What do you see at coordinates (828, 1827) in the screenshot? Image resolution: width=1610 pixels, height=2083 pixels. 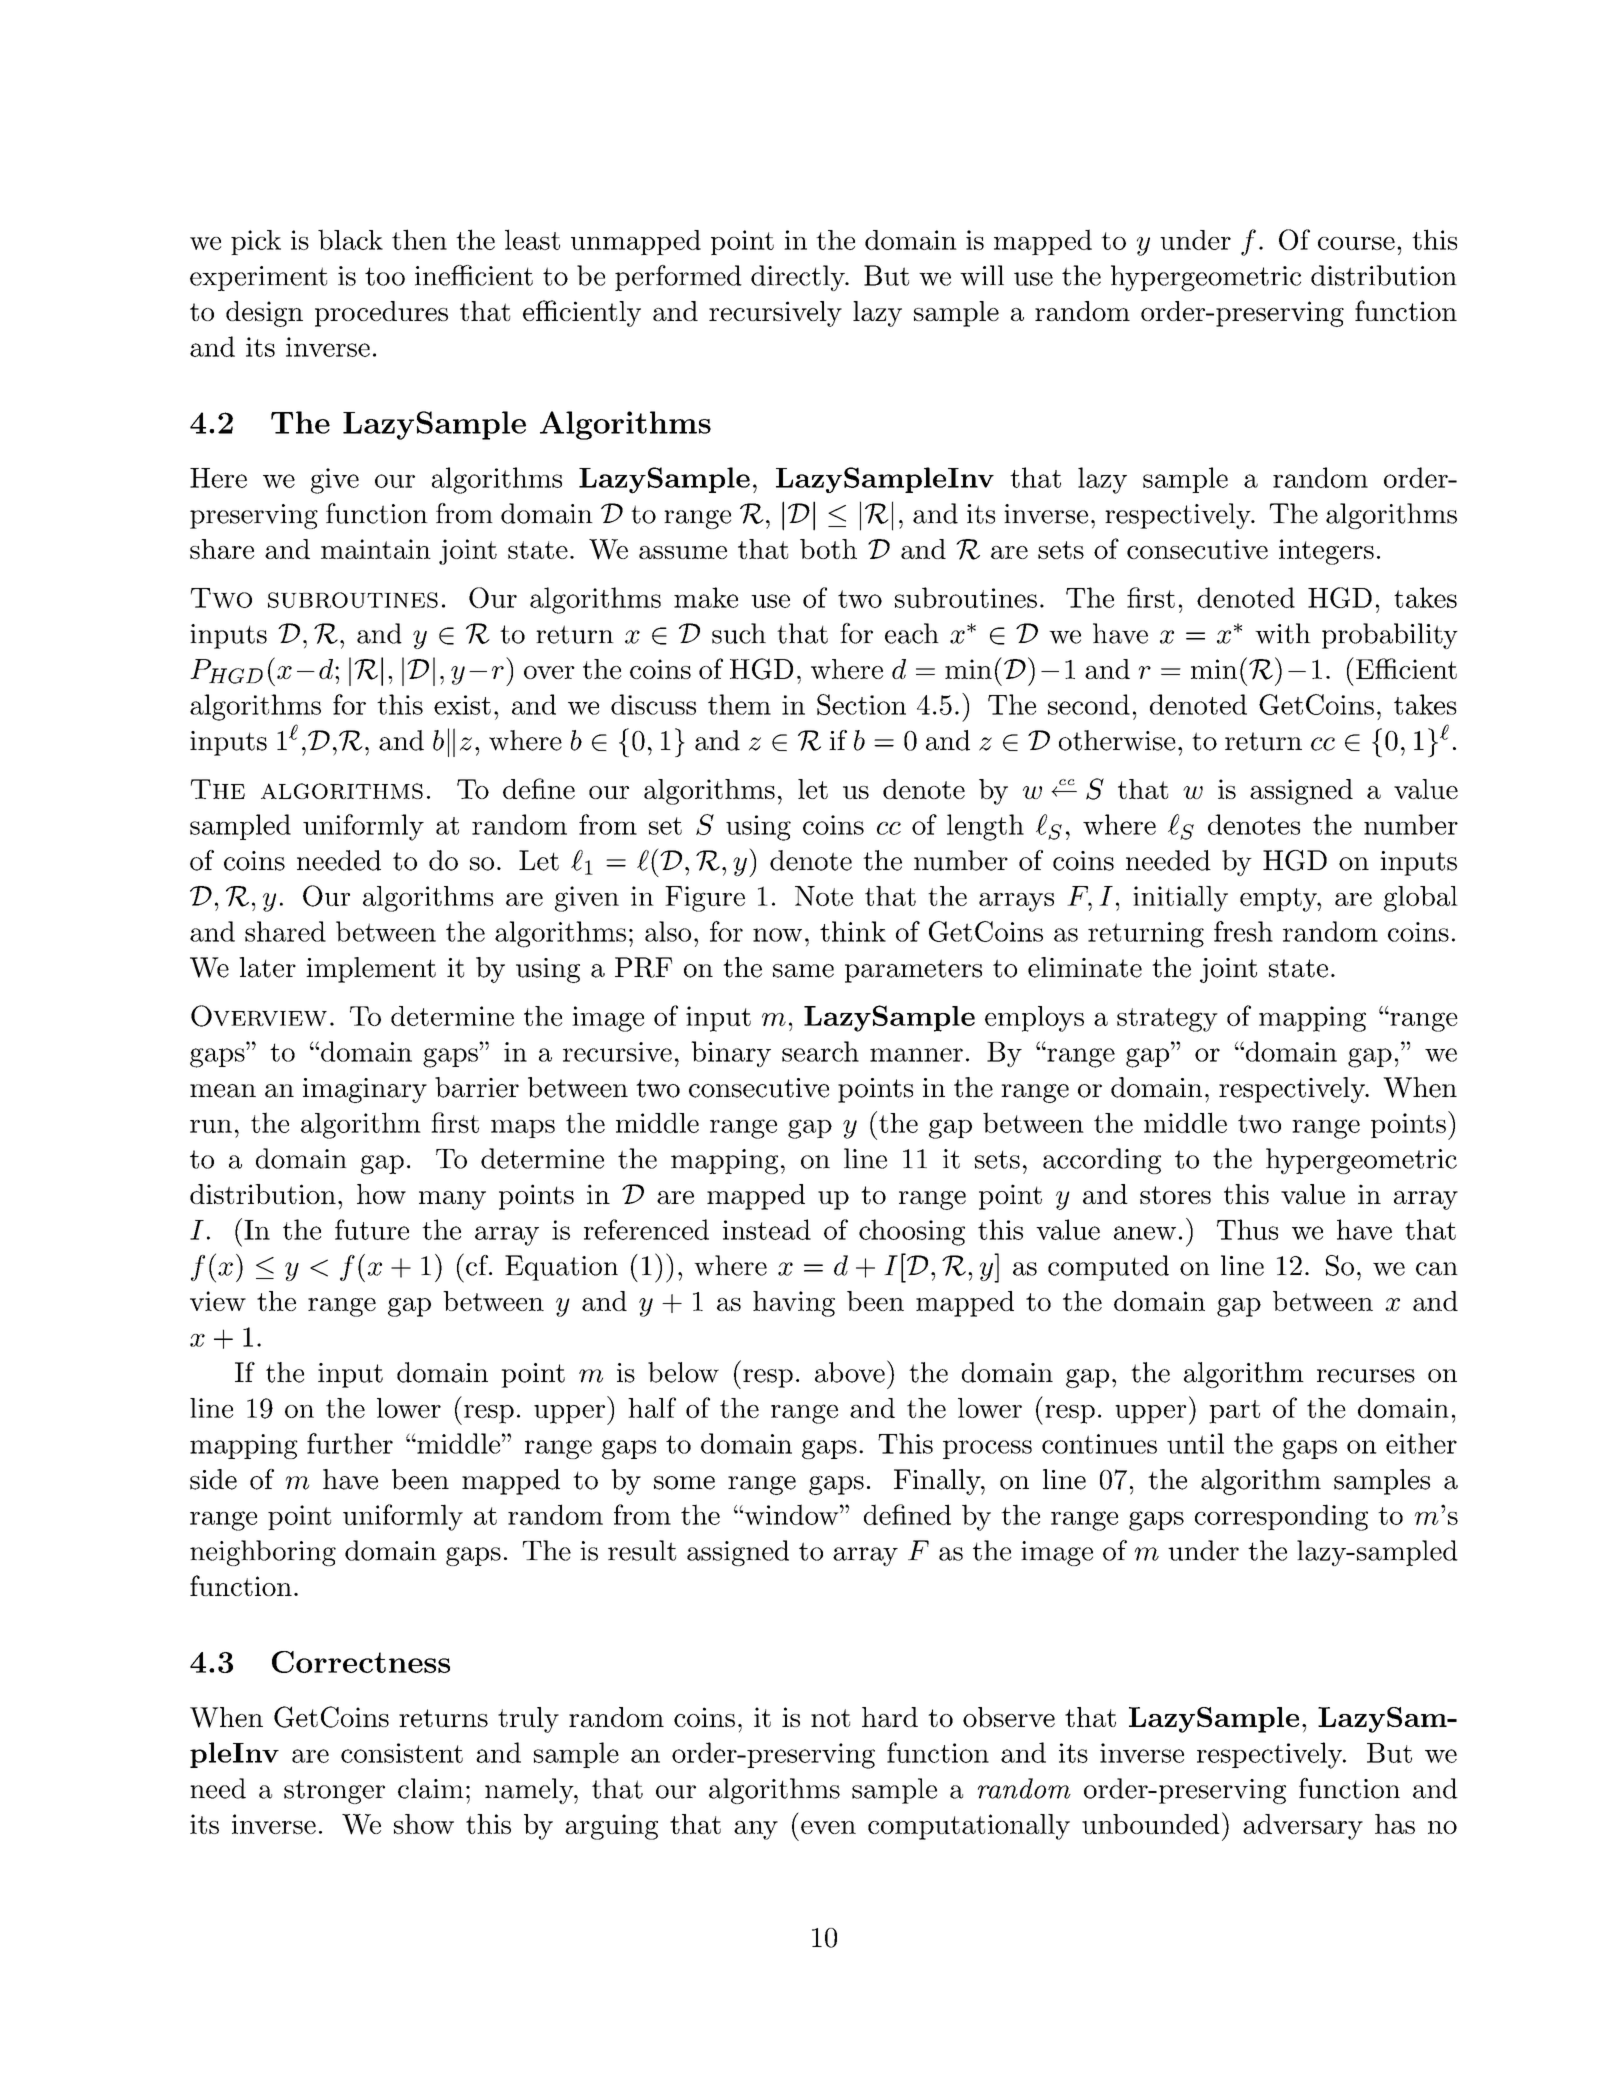 I see `even` at bounding box center [828, 1827].
